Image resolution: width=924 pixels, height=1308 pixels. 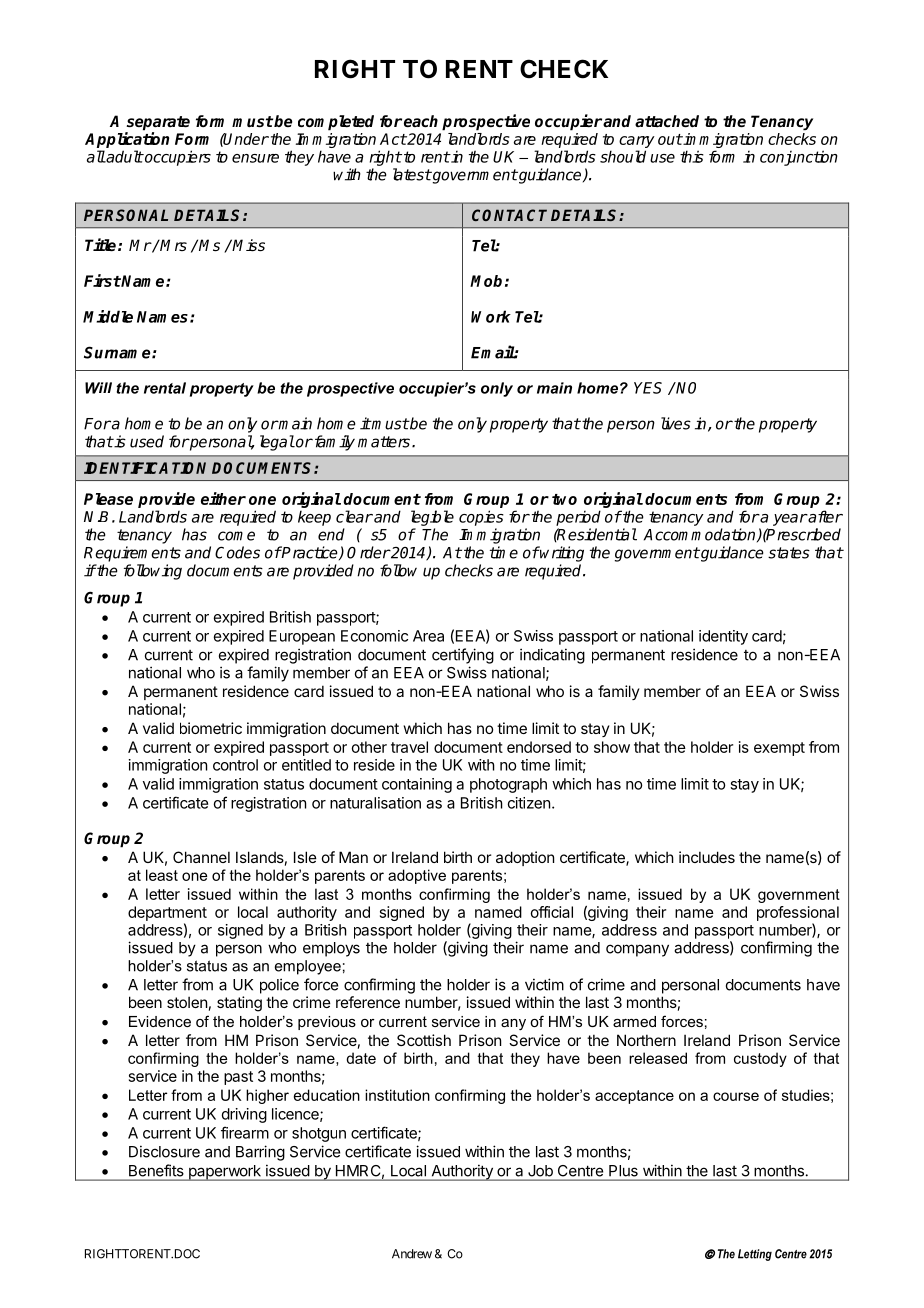 I want to click on states, so click(x=789, y=553).
